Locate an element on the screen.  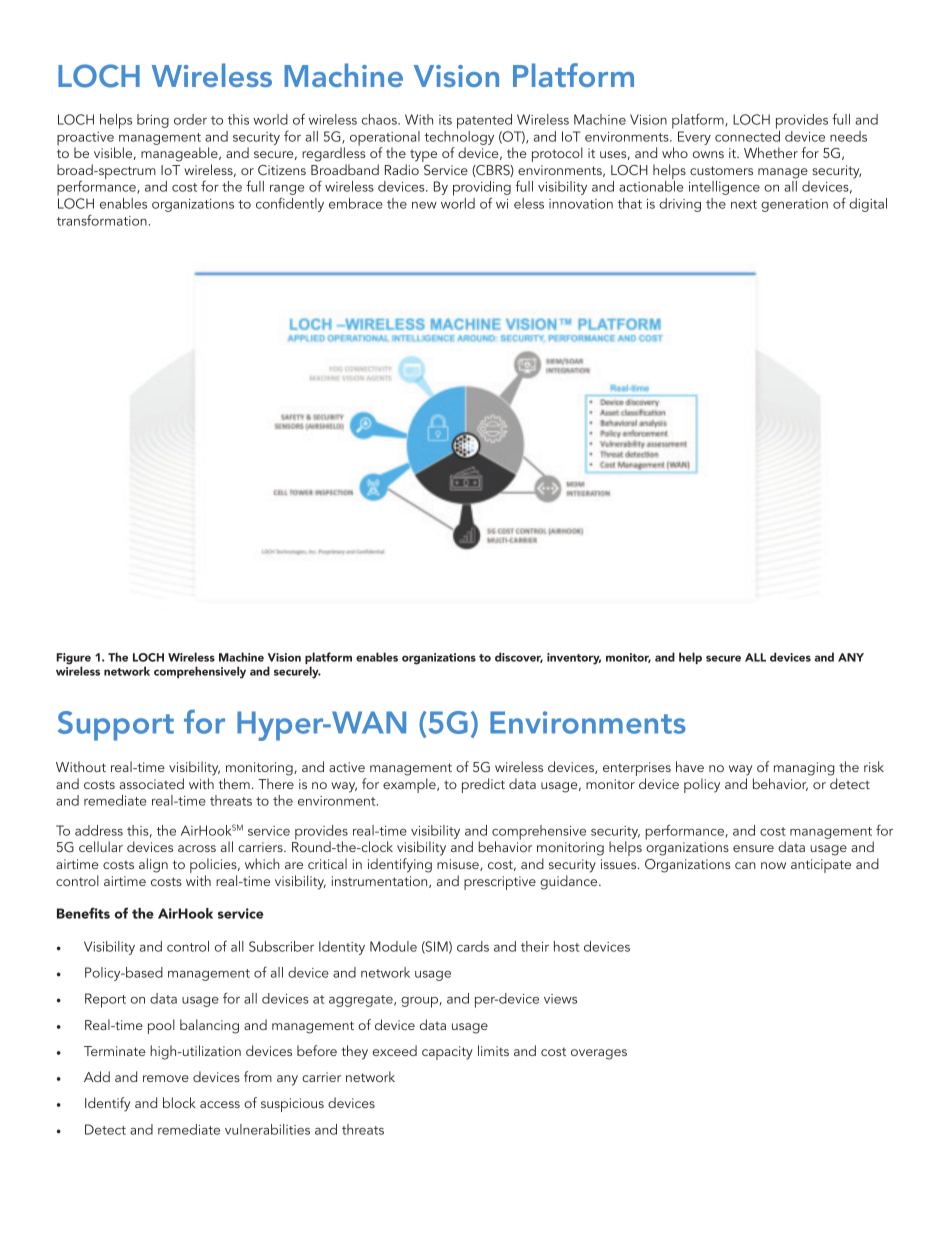
block is located at coordinates (179, 1102).
